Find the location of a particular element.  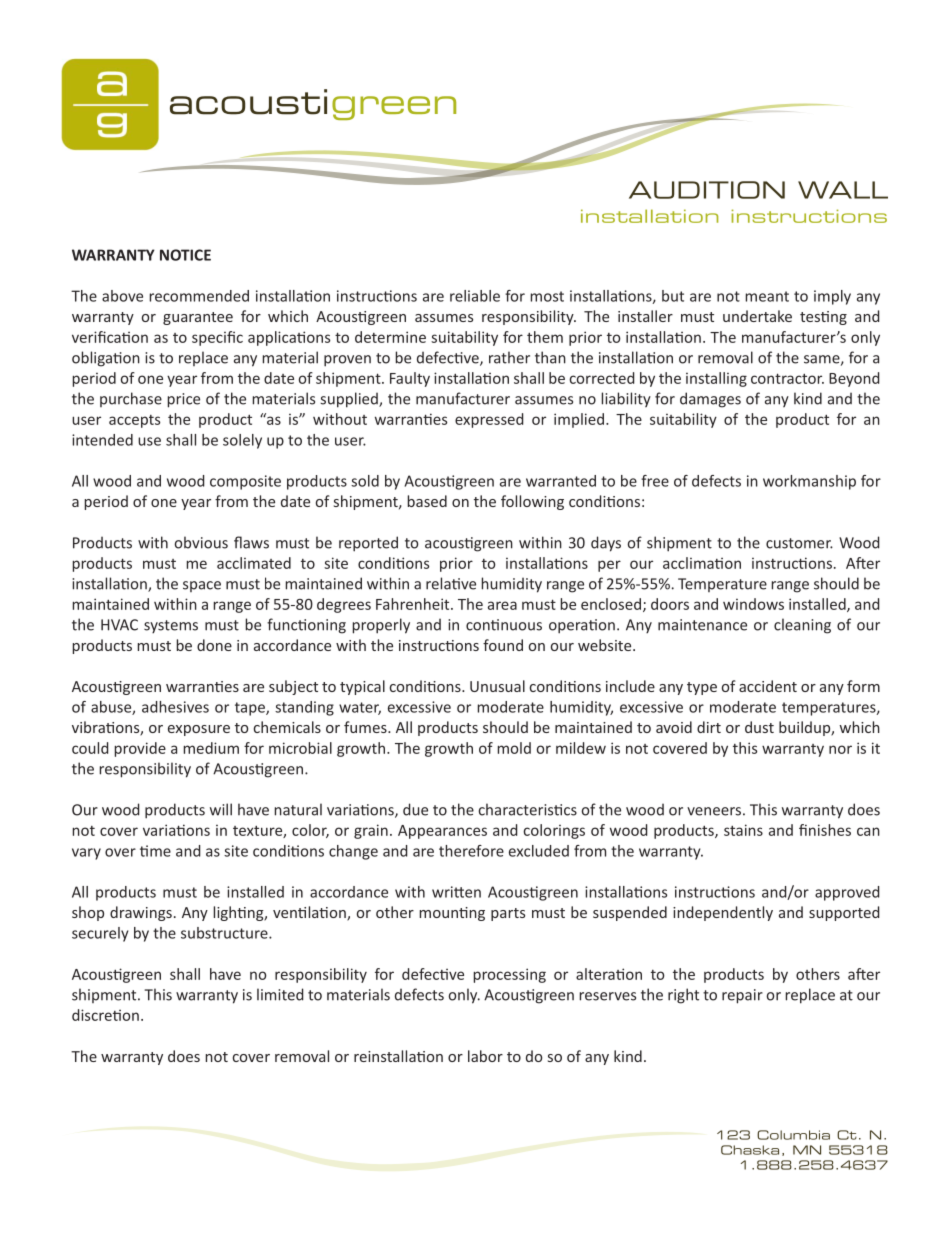

will is located at coordinates (221, 809).
